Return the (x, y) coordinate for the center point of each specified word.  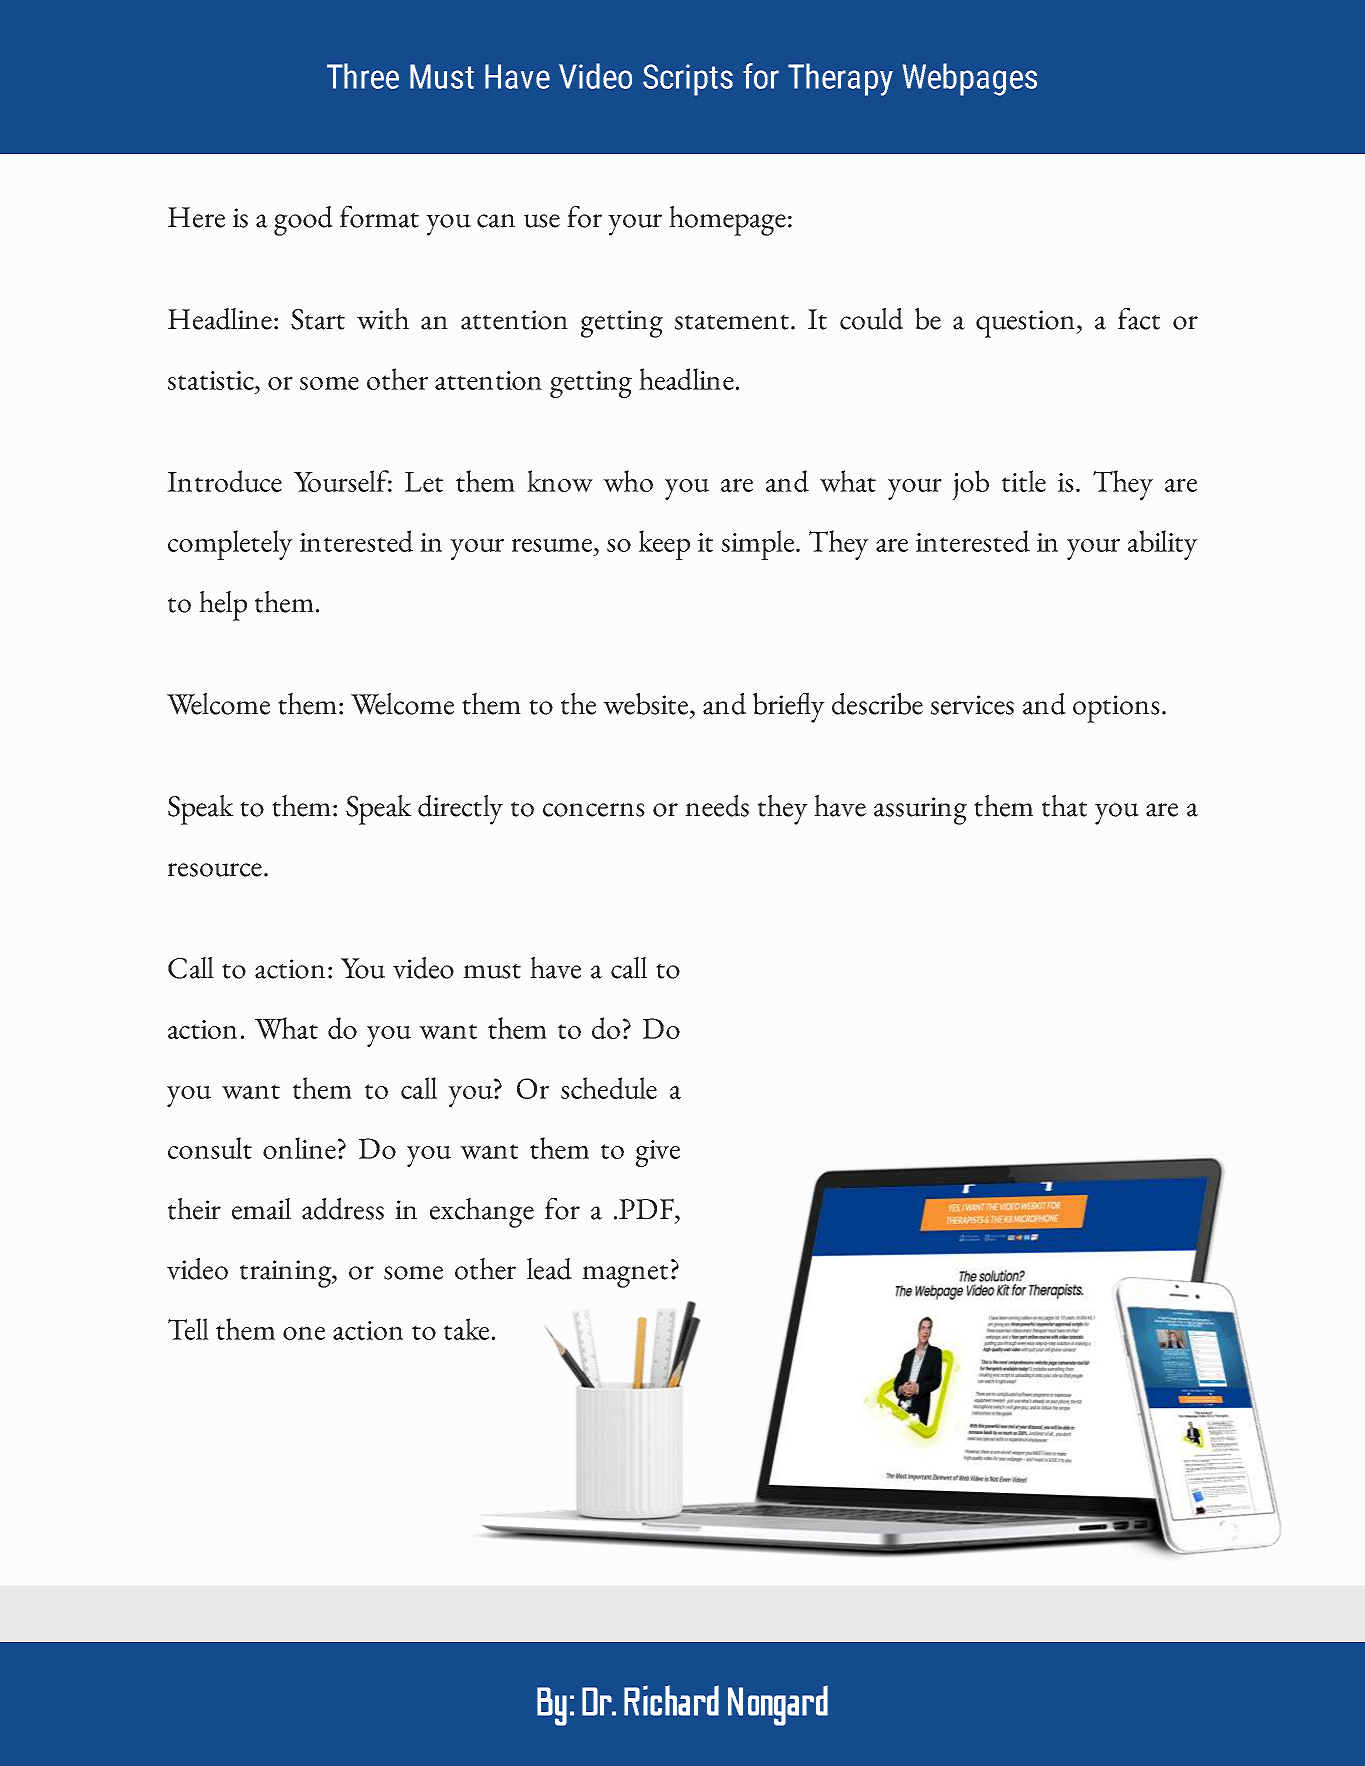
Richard (671, 1700)
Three (363, 76)
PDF (647, 1209)
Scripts (688, 80)
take (466, 1329)
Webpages (970, 79)
